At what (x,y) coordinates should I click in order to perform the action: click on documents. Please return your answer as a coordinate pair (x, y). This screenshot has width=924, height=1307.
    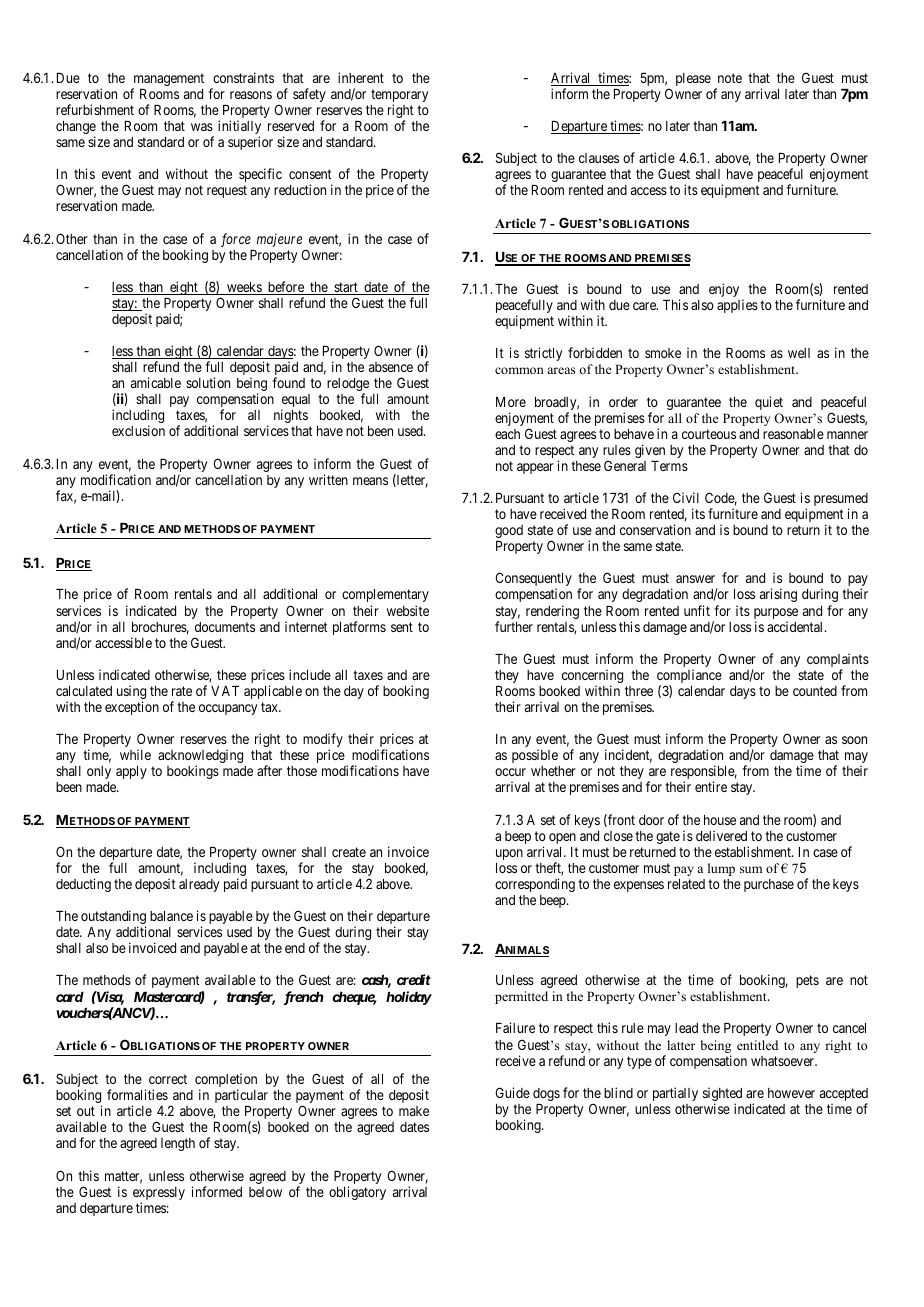
    Looking at the image, I should click on (225, 627).
